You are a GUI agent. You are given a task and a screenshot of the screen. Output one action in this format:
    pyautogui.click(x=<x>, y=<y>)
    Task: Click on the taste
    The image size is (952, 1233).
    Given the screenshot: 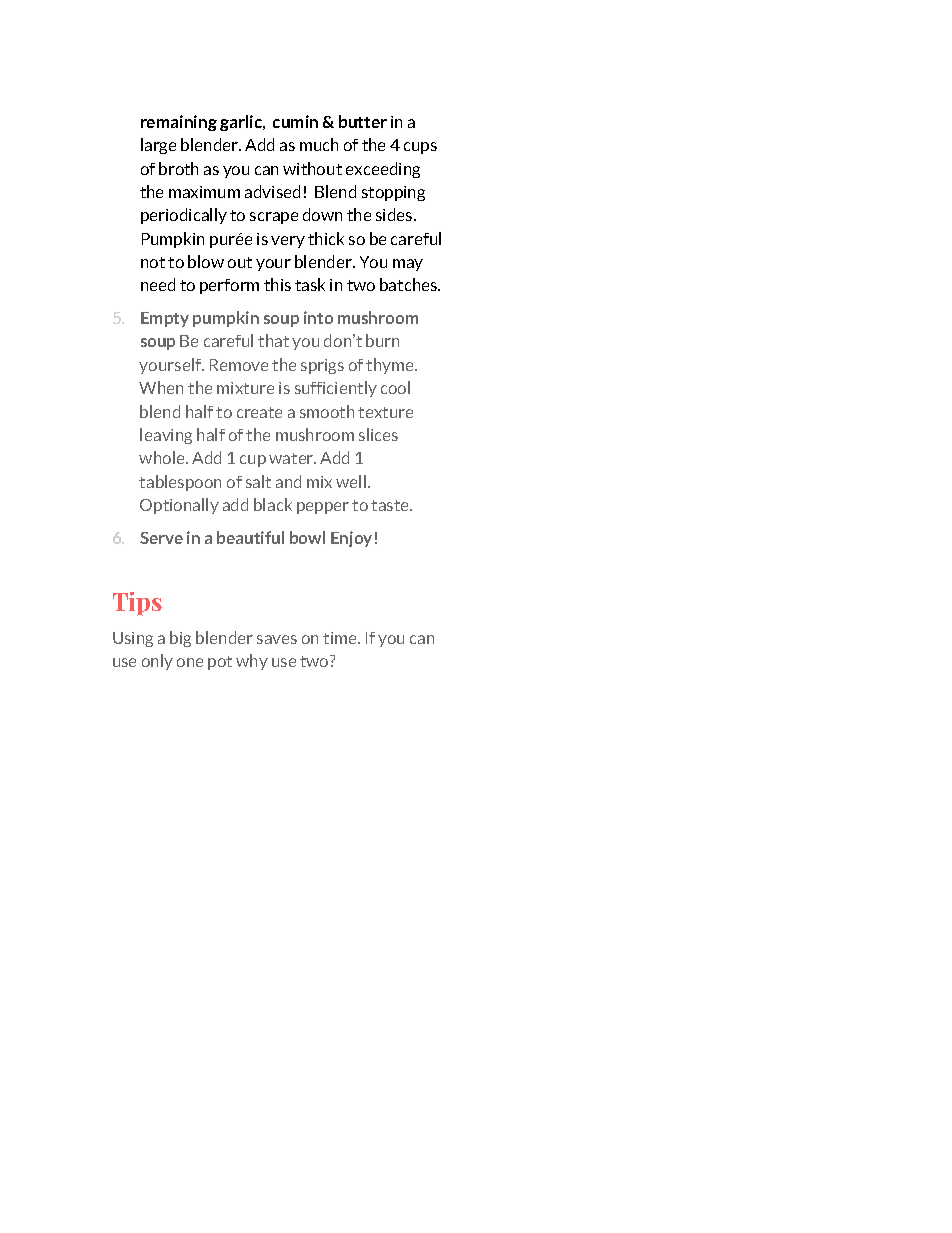 What is the action you would take?
    pyautogui.click(x=391, y=505)
